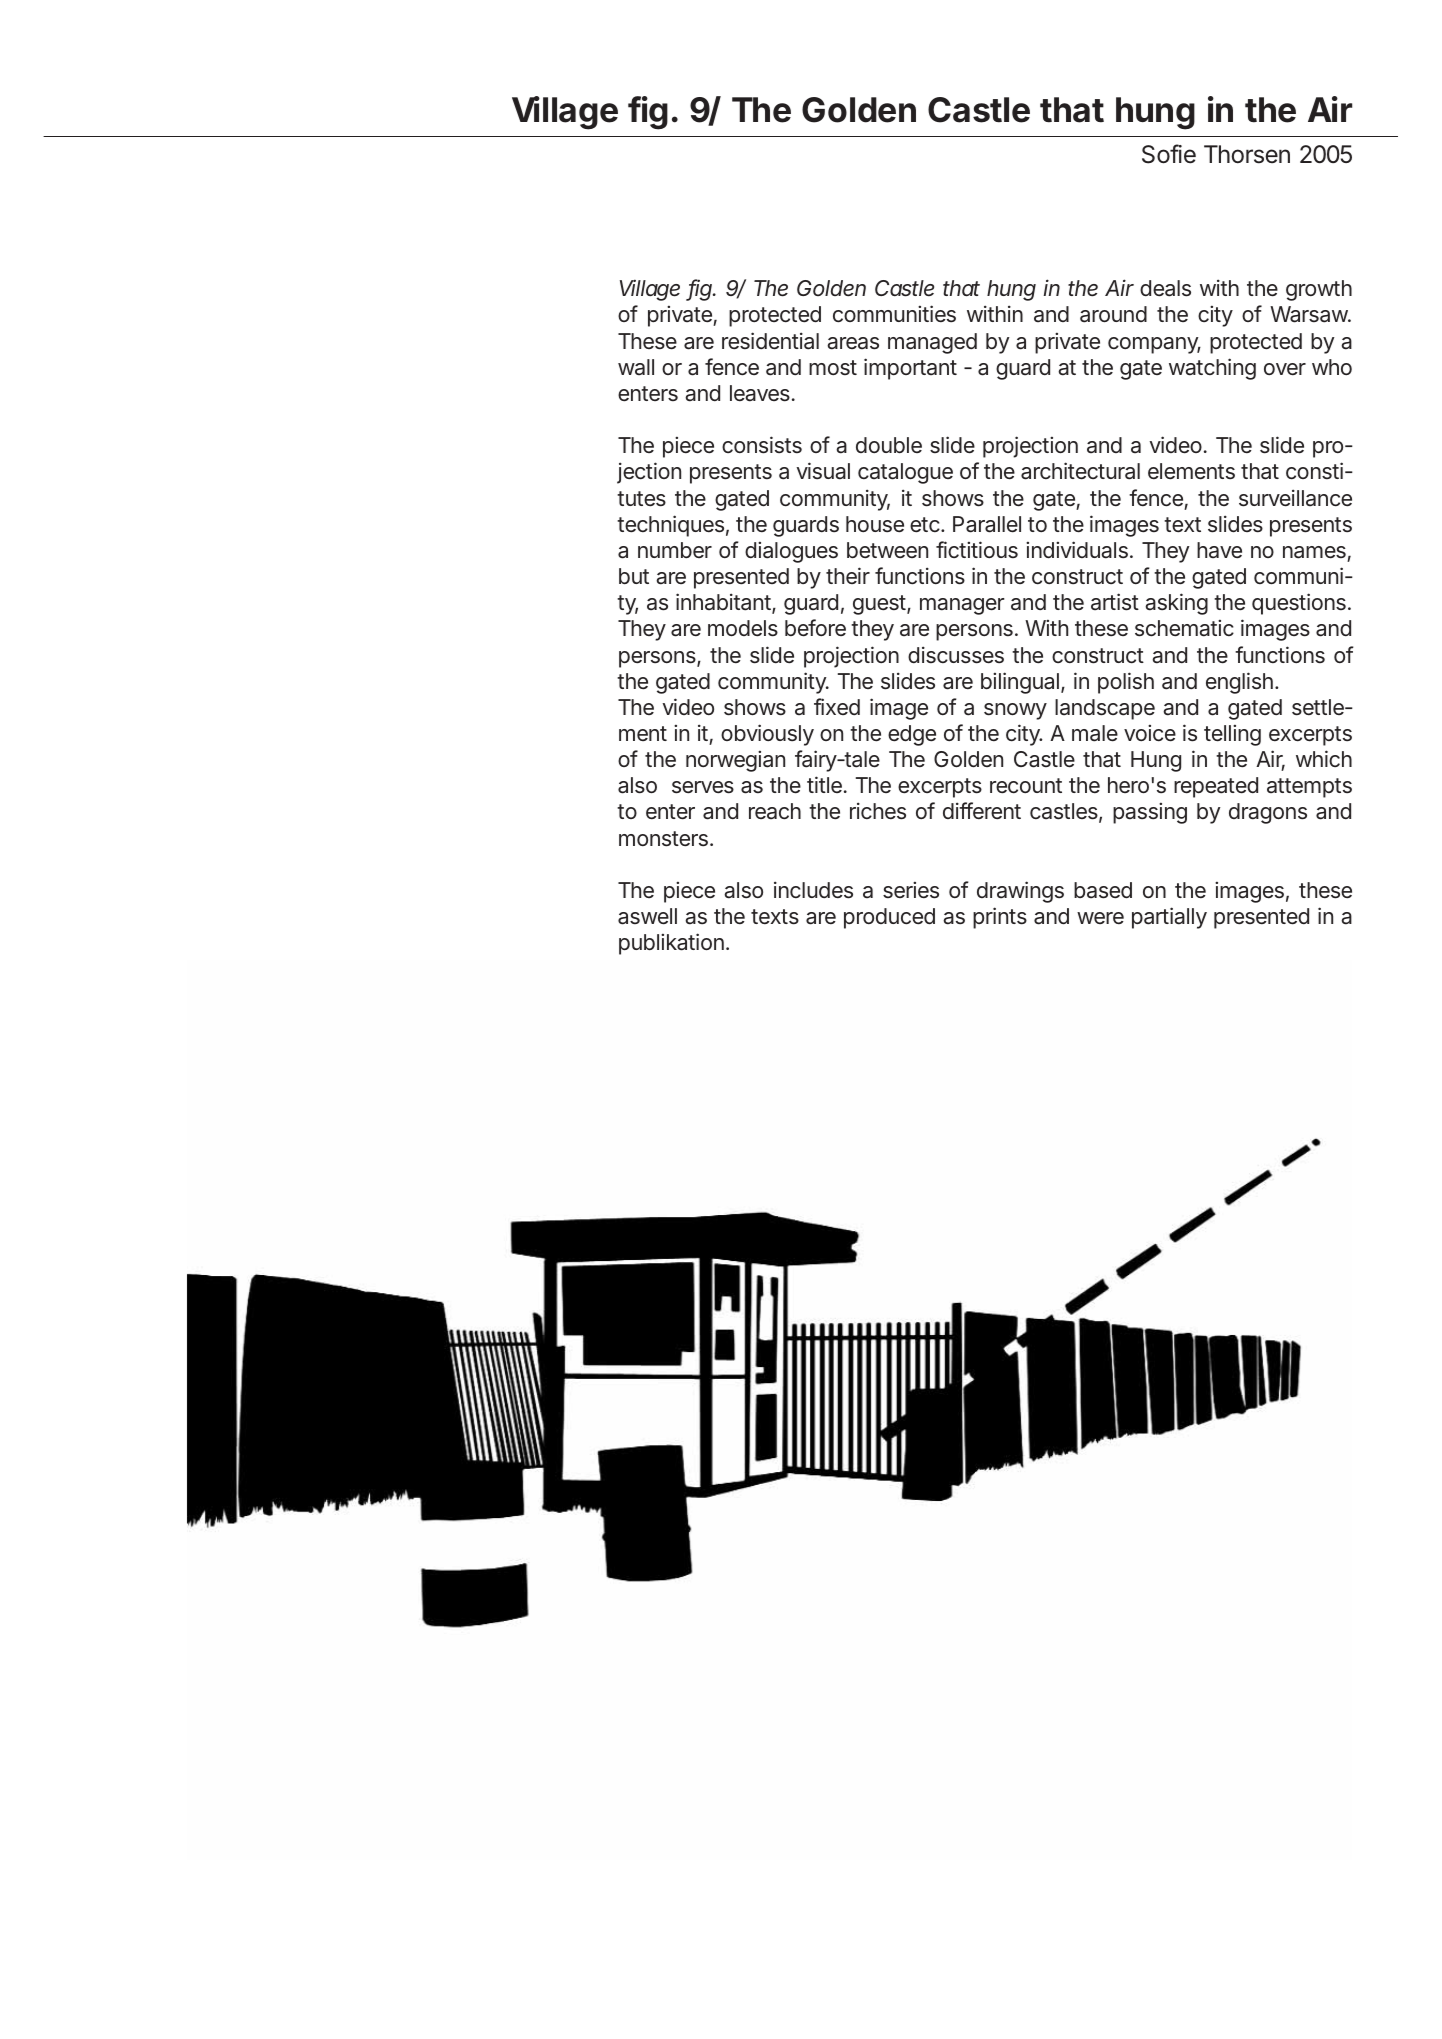 This document has height=2039, width=1442. Describe the element at coordinates (1169, 154) in the document. I see `Sofie` at that location.
